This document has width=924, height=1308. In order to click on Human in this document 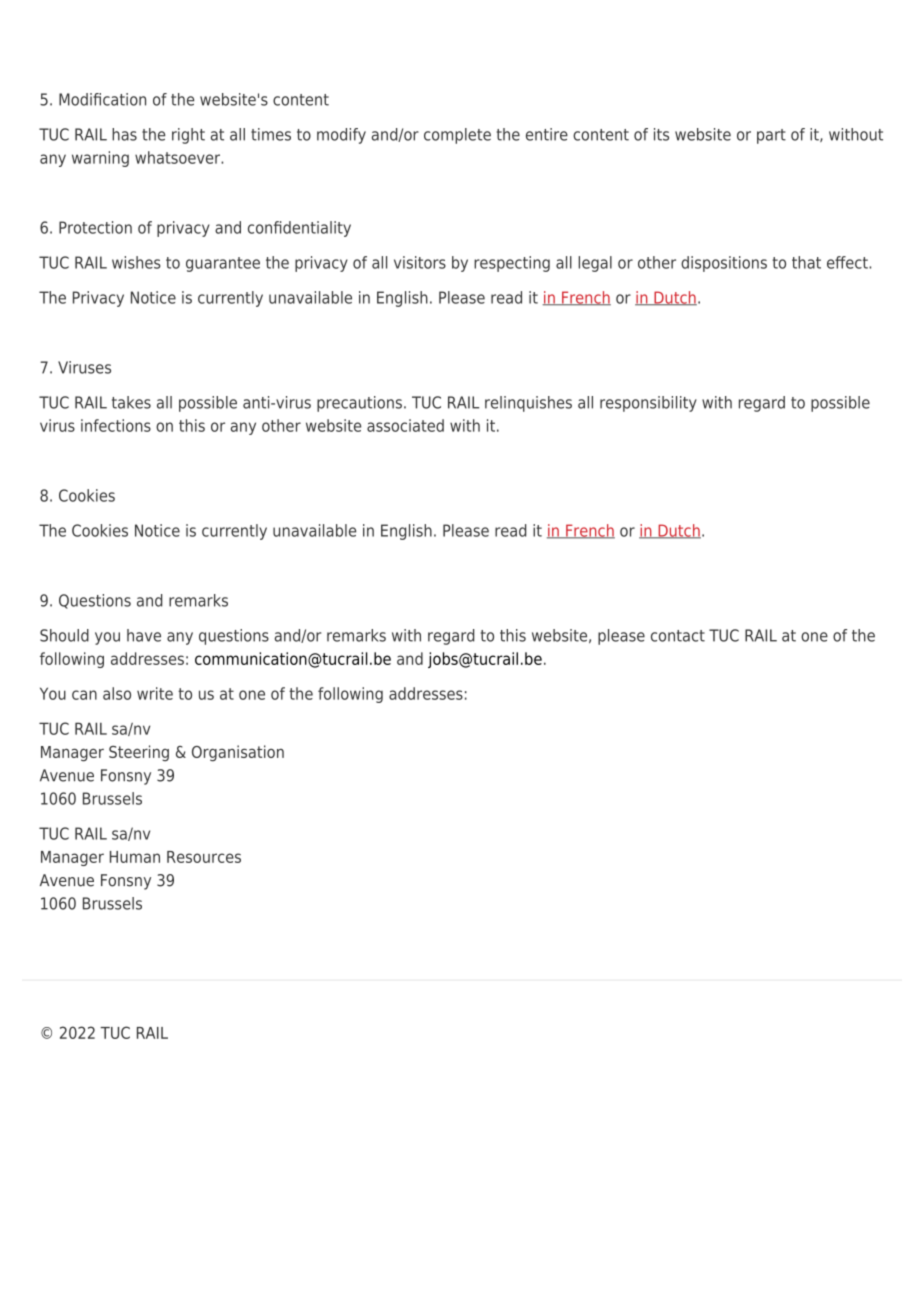, I will do `click(135, 857)`.
